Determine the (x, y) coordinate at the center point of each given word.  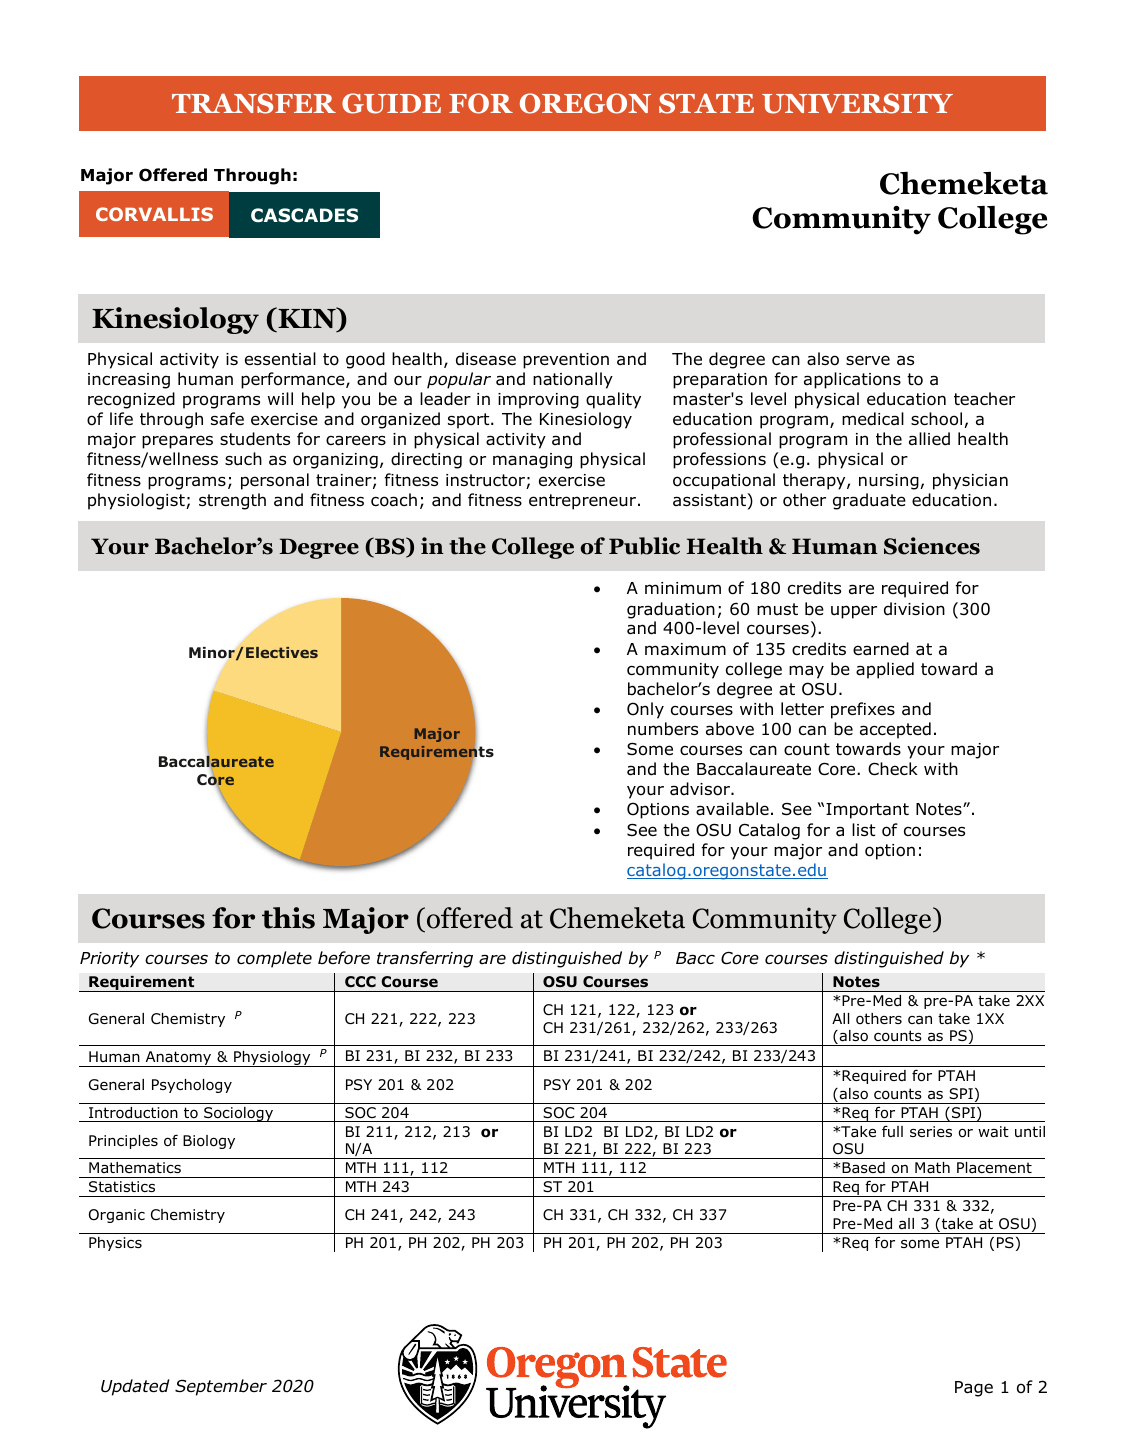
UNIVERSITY (857, 103)
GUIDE (391, 103)
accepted (895, 730)
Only (645, 710)
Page (974, 1389)
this (288, 918)
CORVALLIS (154, 214)
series (931, 1131)
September (221, 1387)
